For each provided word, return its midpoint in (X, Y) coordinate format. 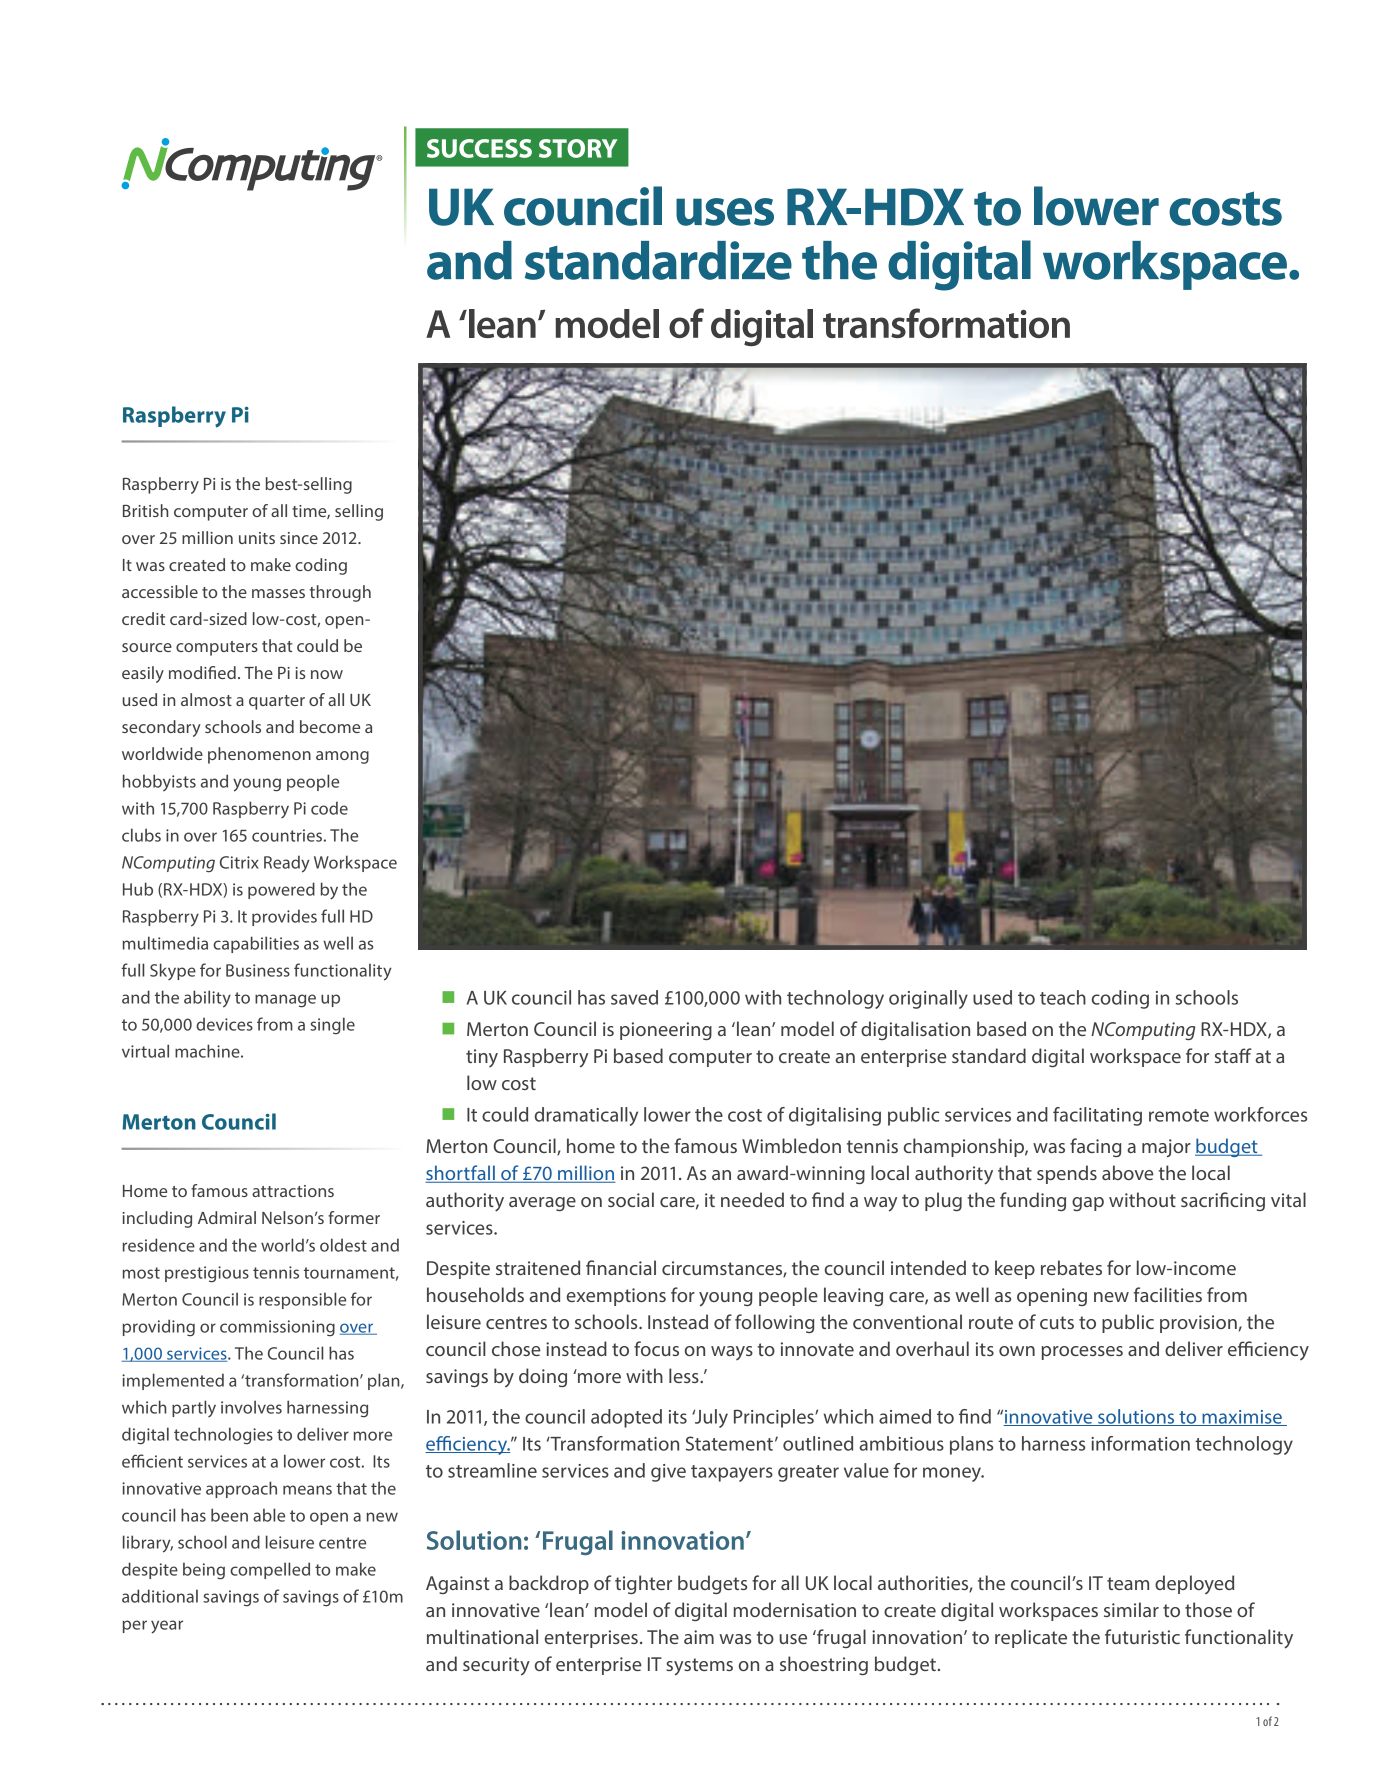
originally (928, 999)
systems (699, 1667)
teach (1063, 997)
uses (725, 212)
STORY (578, 148)
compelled (270, 1570)
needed (752, 1199)
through (340, 593)
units (257, 538)
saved (634, 997)
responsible (302, 1300)
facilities (1168, 1294)
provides (284, 917)
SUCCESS (479, 148)
